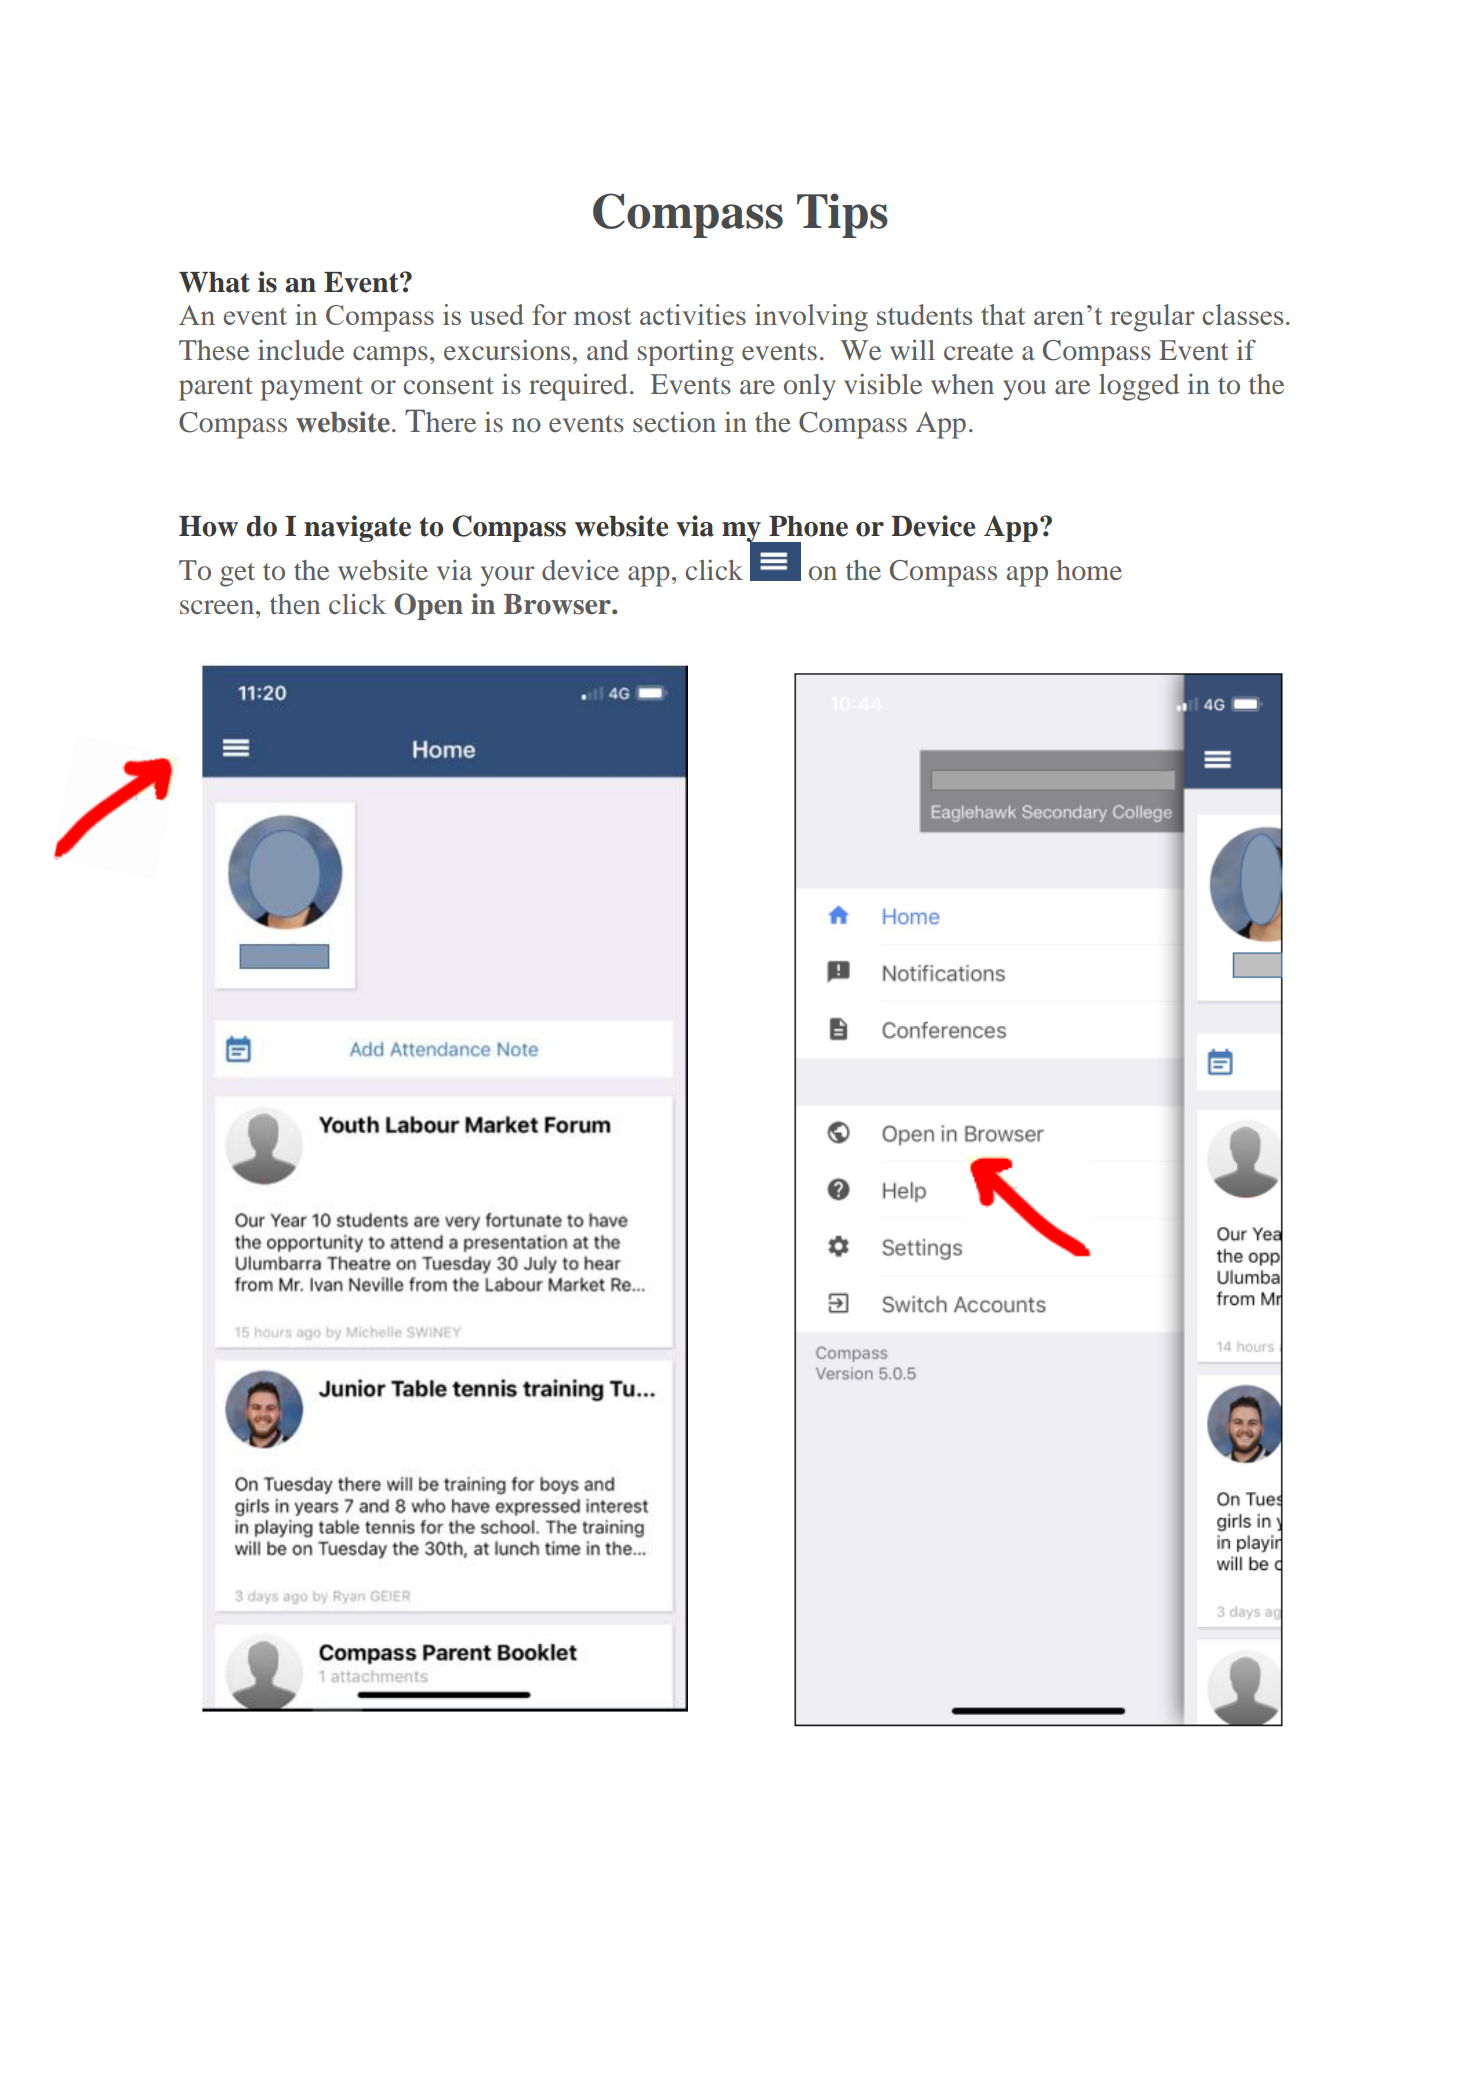 The image size is (1479, 2092). Describe the element at coordinates (558, 604) in the screenshot. I see `Browser` at that location.
